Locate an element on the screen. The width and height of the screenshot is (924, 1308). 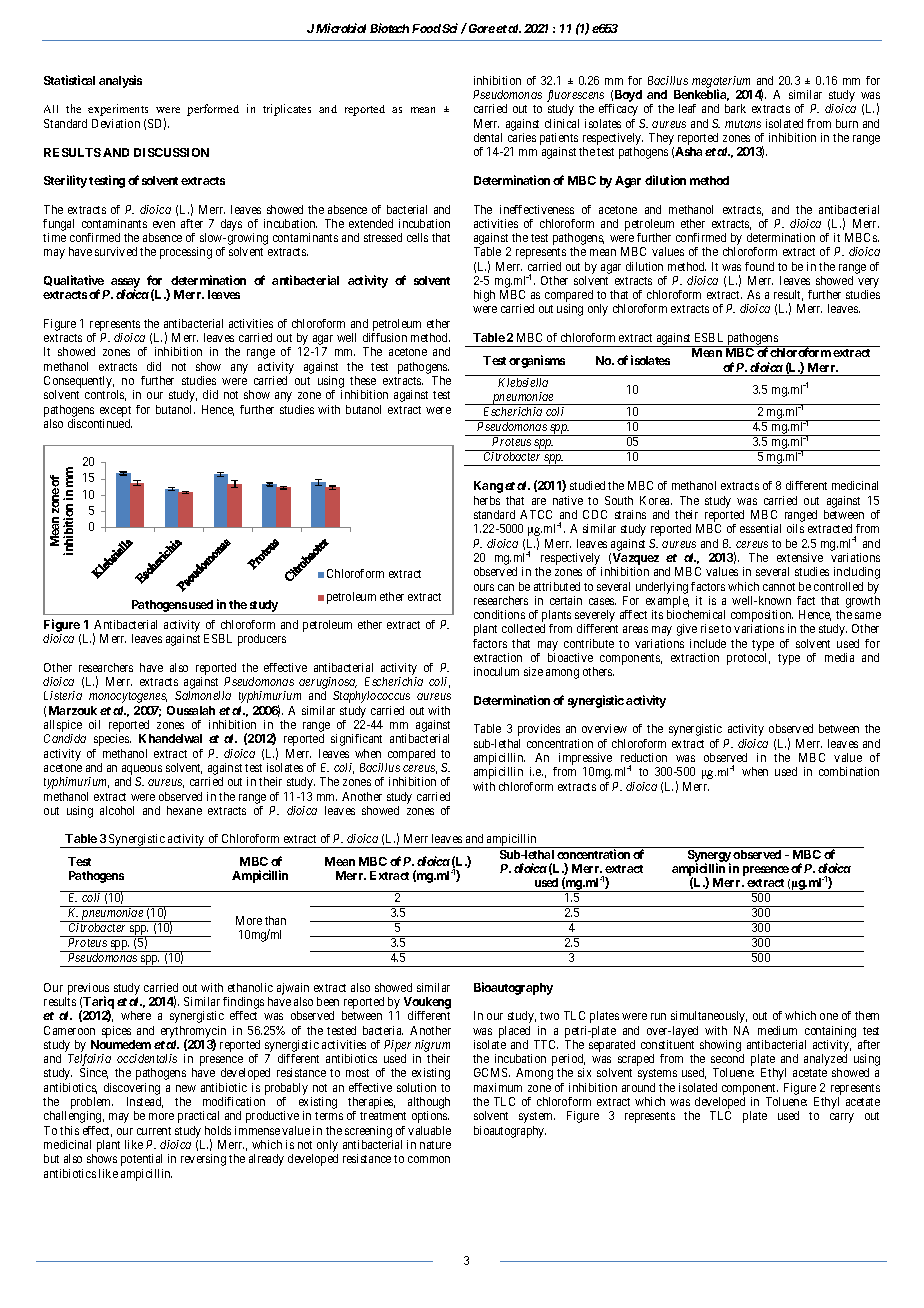
valuable is located at coordinates (429, 1130).
